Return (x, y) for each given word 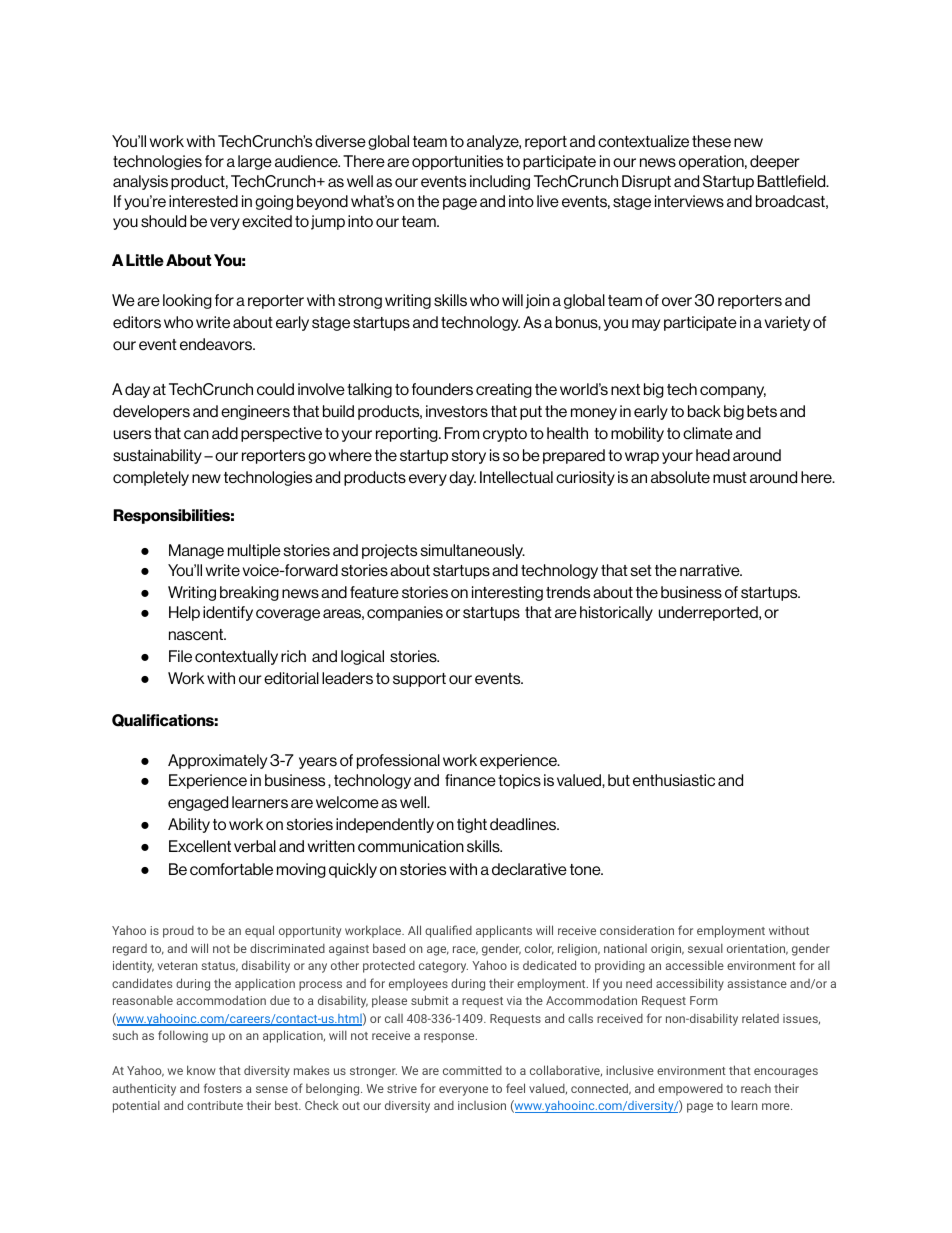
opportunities (457, 162)
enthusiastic (674, 780)
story (468, 457)
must (730, 478)
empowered (690, 1090)
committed (472, 1070)
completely (151, 478)
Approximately (217, 761)
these (711, 141)
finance (470, 780)
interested (203, 201)
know (201, 1070)
